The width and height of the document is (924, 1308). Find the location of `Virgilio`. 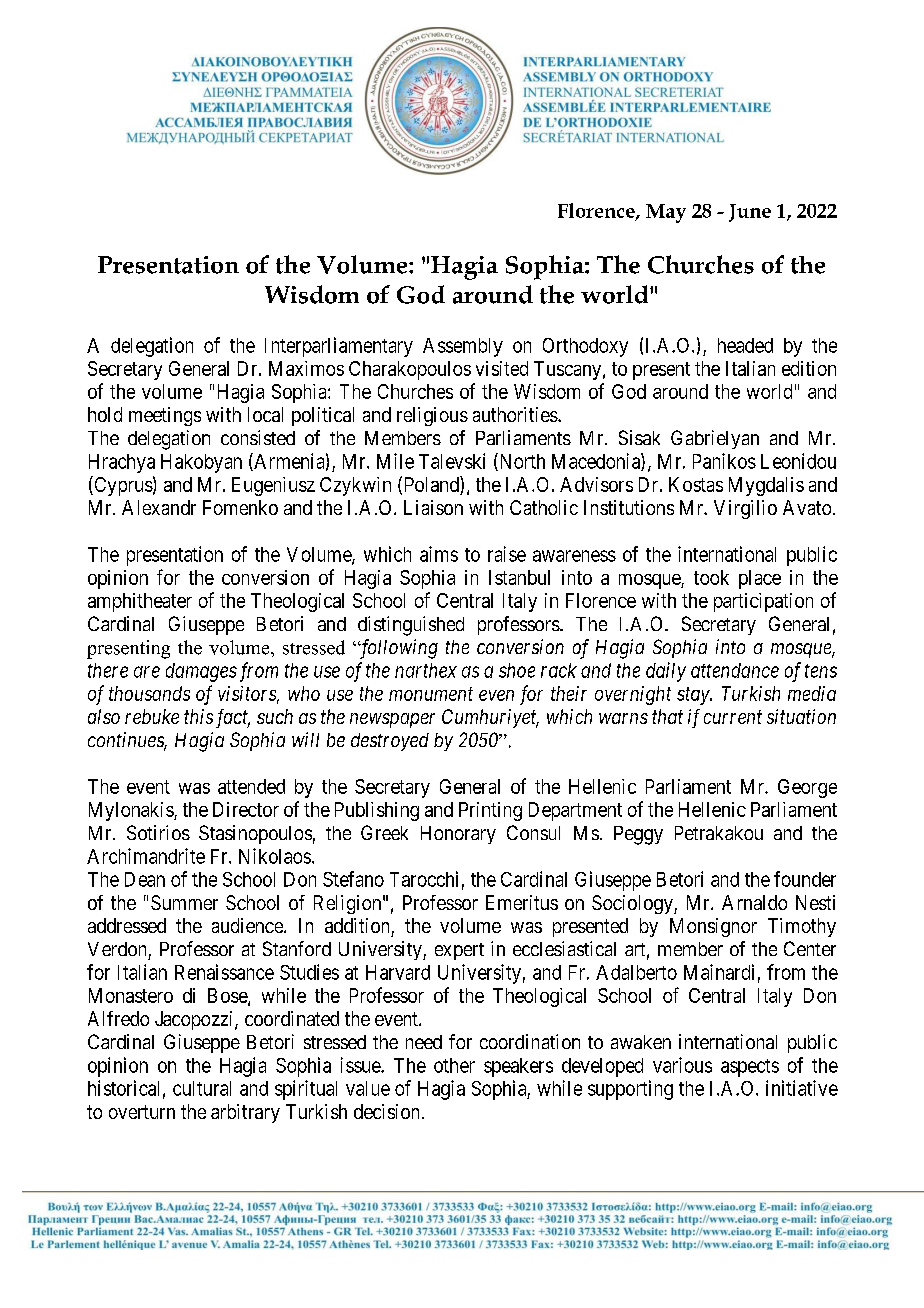

Virgilio is located at coordinates (745, 509).
